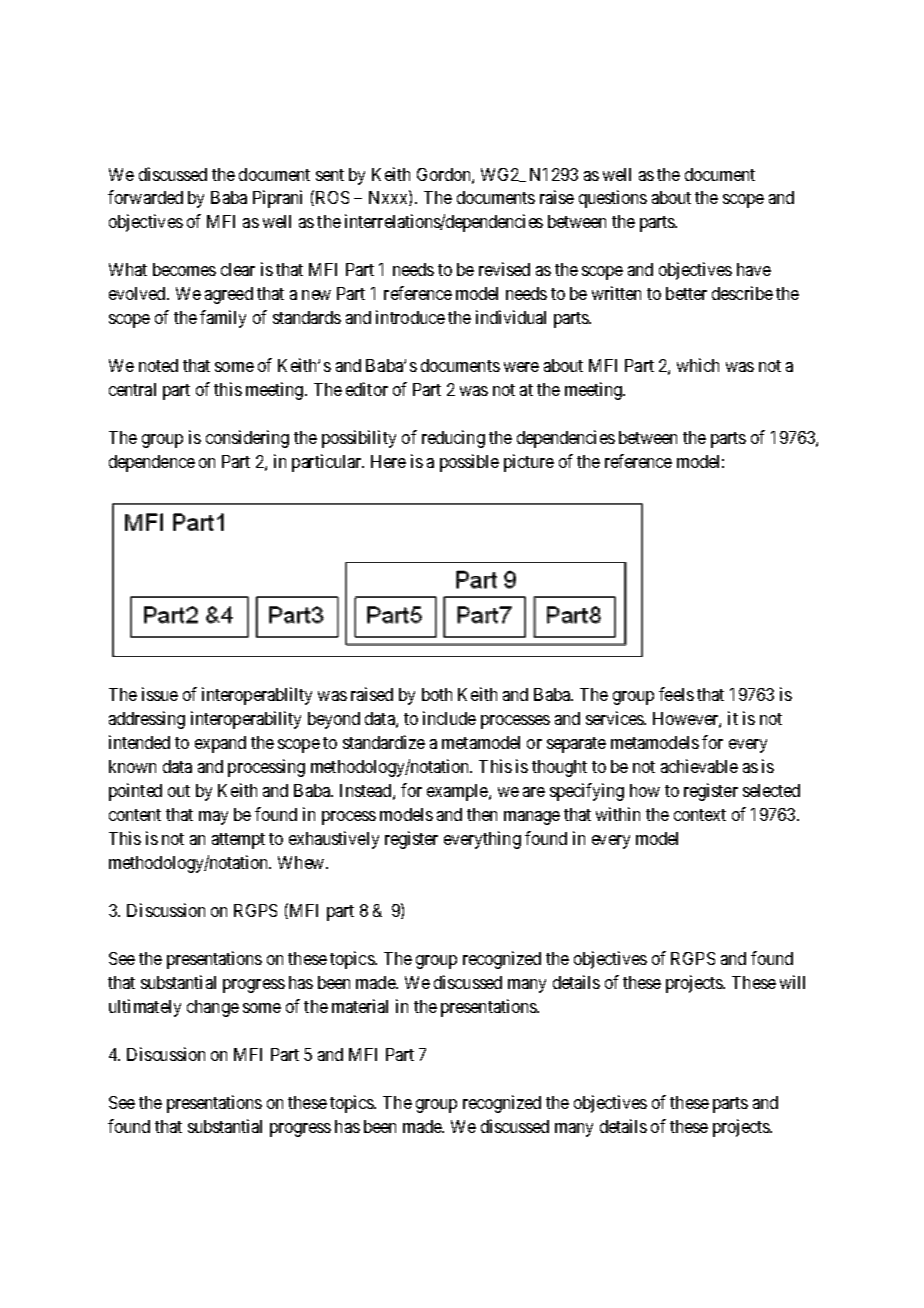 Image resolution: width=924 pixels, height=1308 pixels. What do you see at coordinates (529, 463) in the screenshot?
I see `picture` at bounding box center [529, 463].
